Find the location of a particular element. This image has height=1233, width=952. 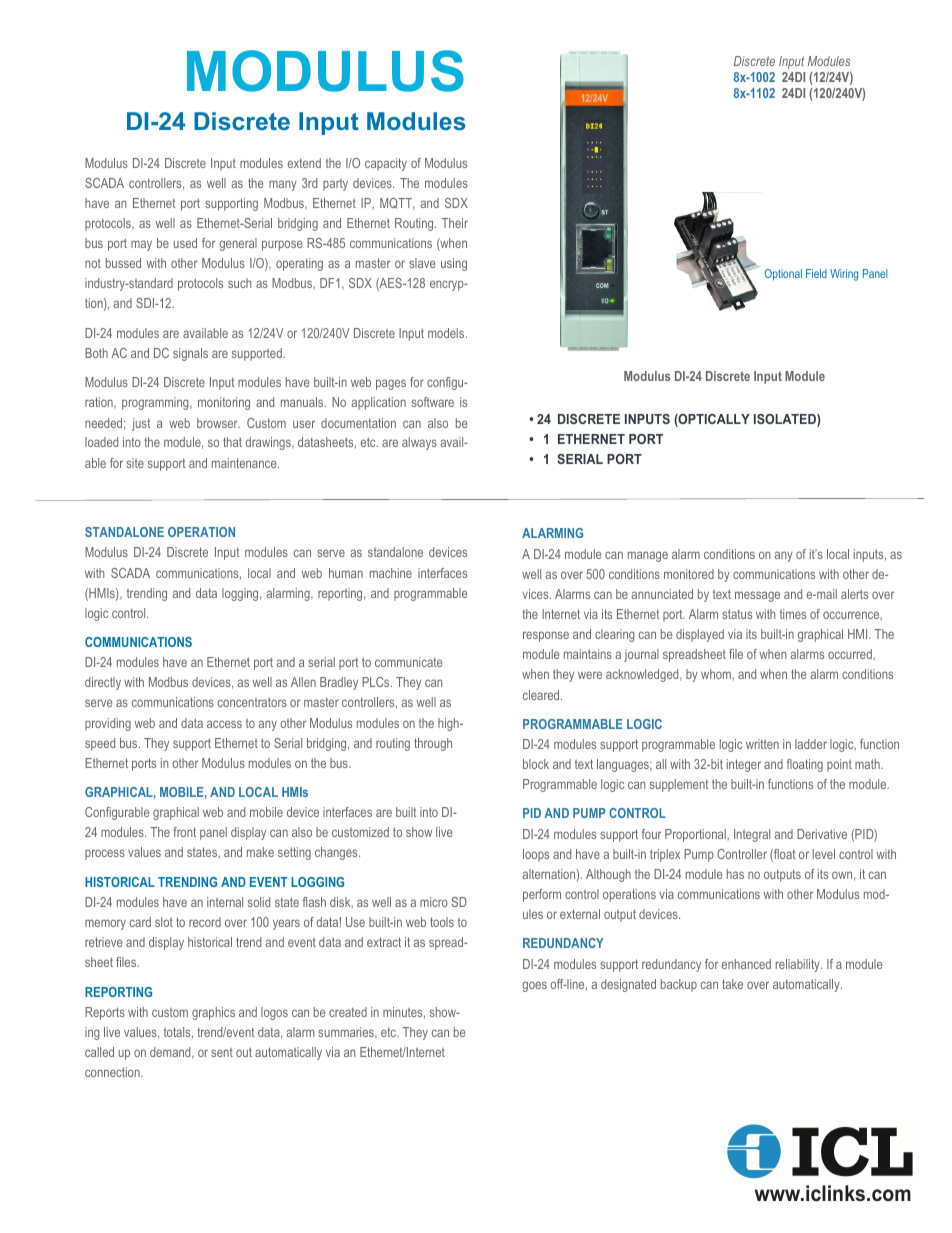

monitoring is located at coordinates (224, 403).
